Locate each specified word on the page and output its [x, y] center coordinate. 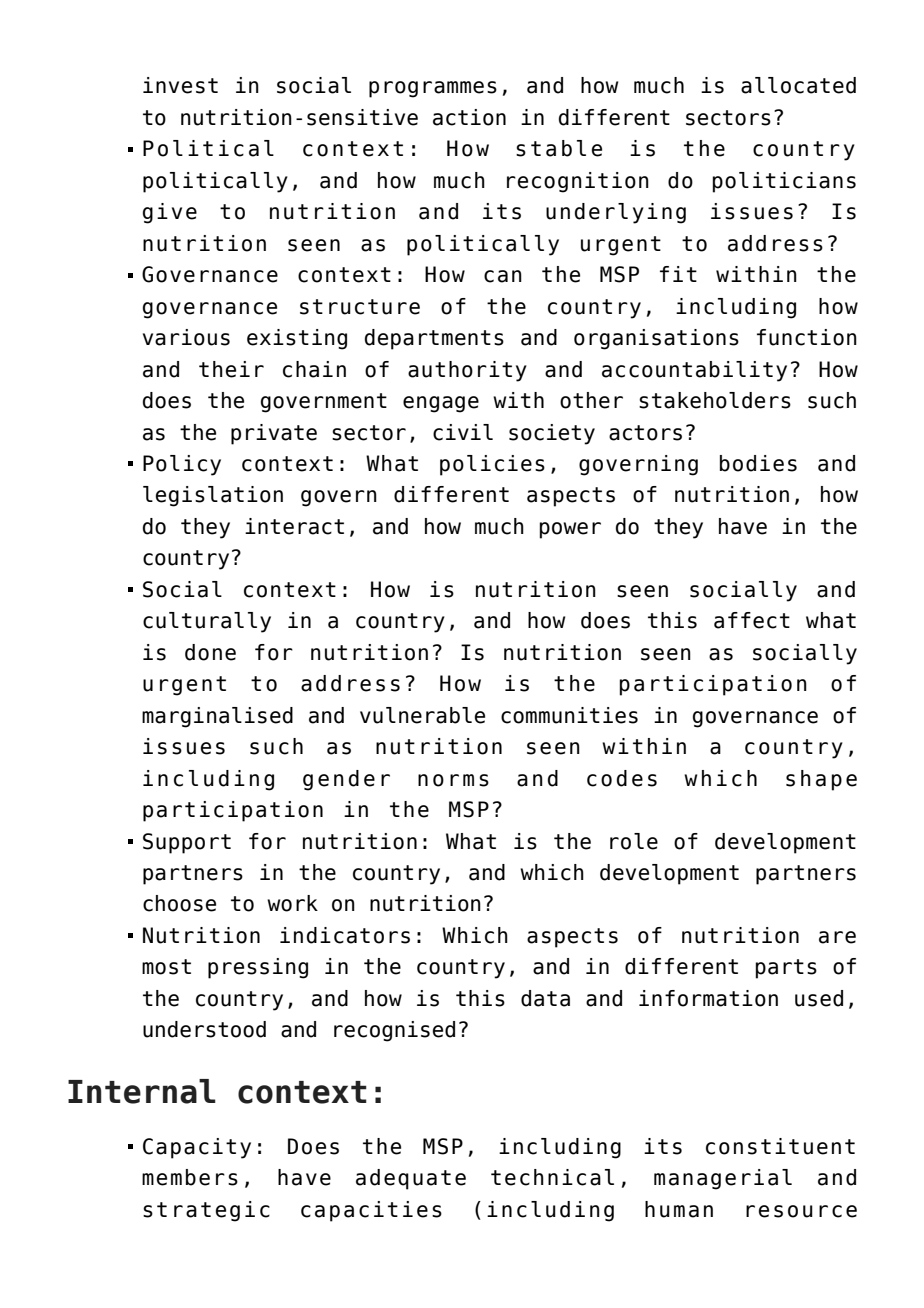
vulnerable [422, 715]
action [469, 117]
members [190, 1177]
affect [752, 620]
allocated [798, 85]
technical [552, 1177]
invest [180, 85]
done [210, 652]
